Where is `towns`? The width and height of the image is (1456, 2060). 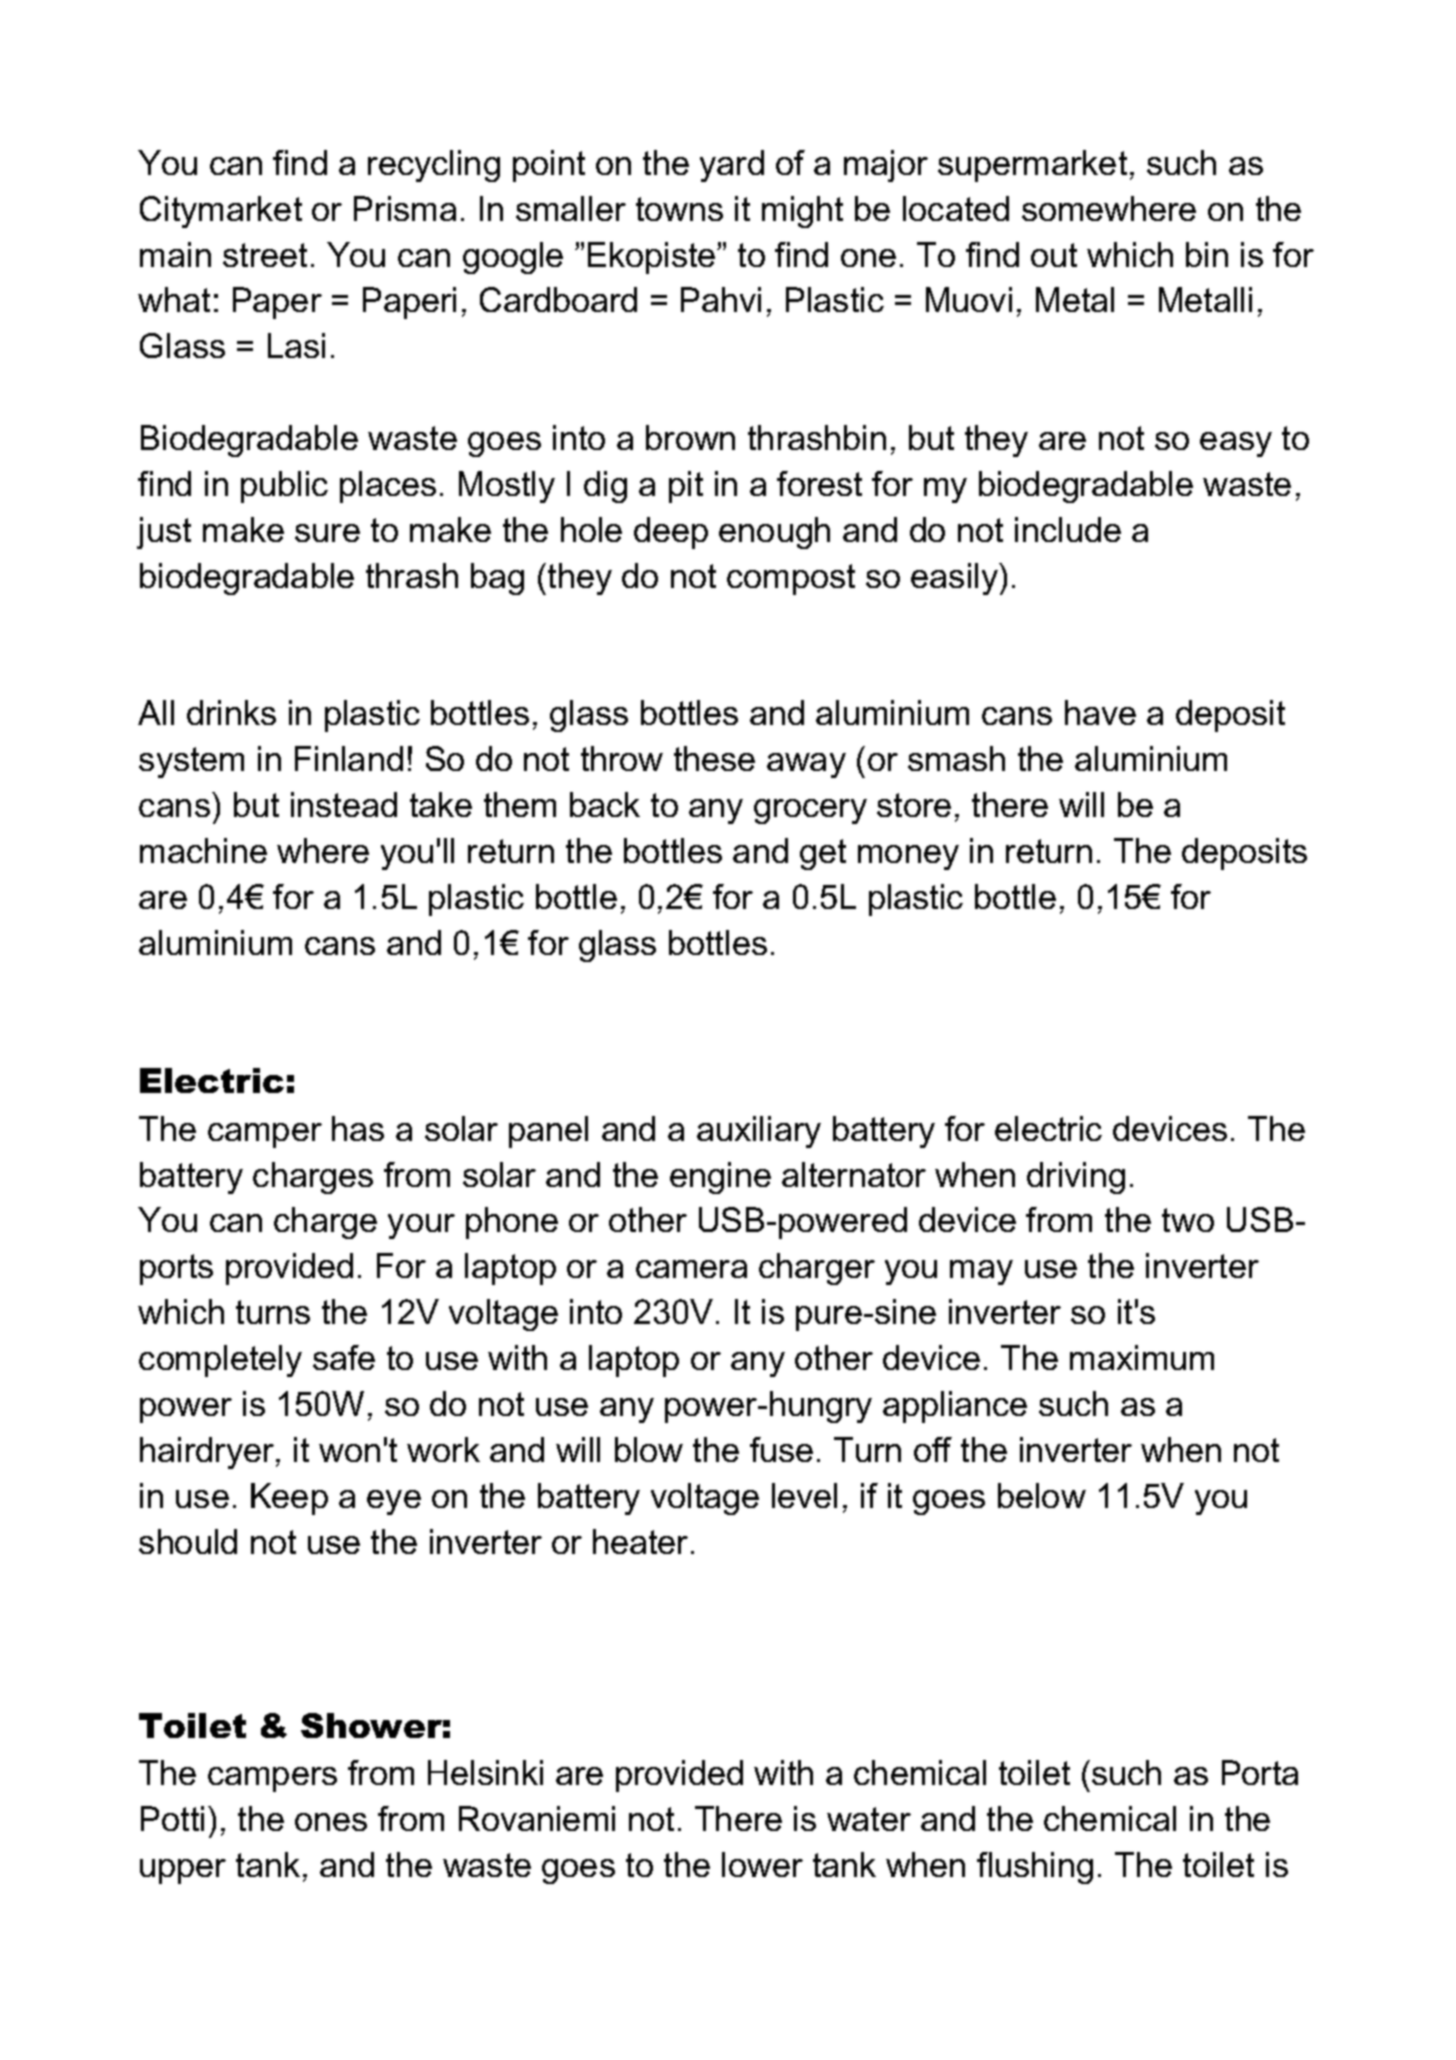 towns is located at coordinates (679, 209).
